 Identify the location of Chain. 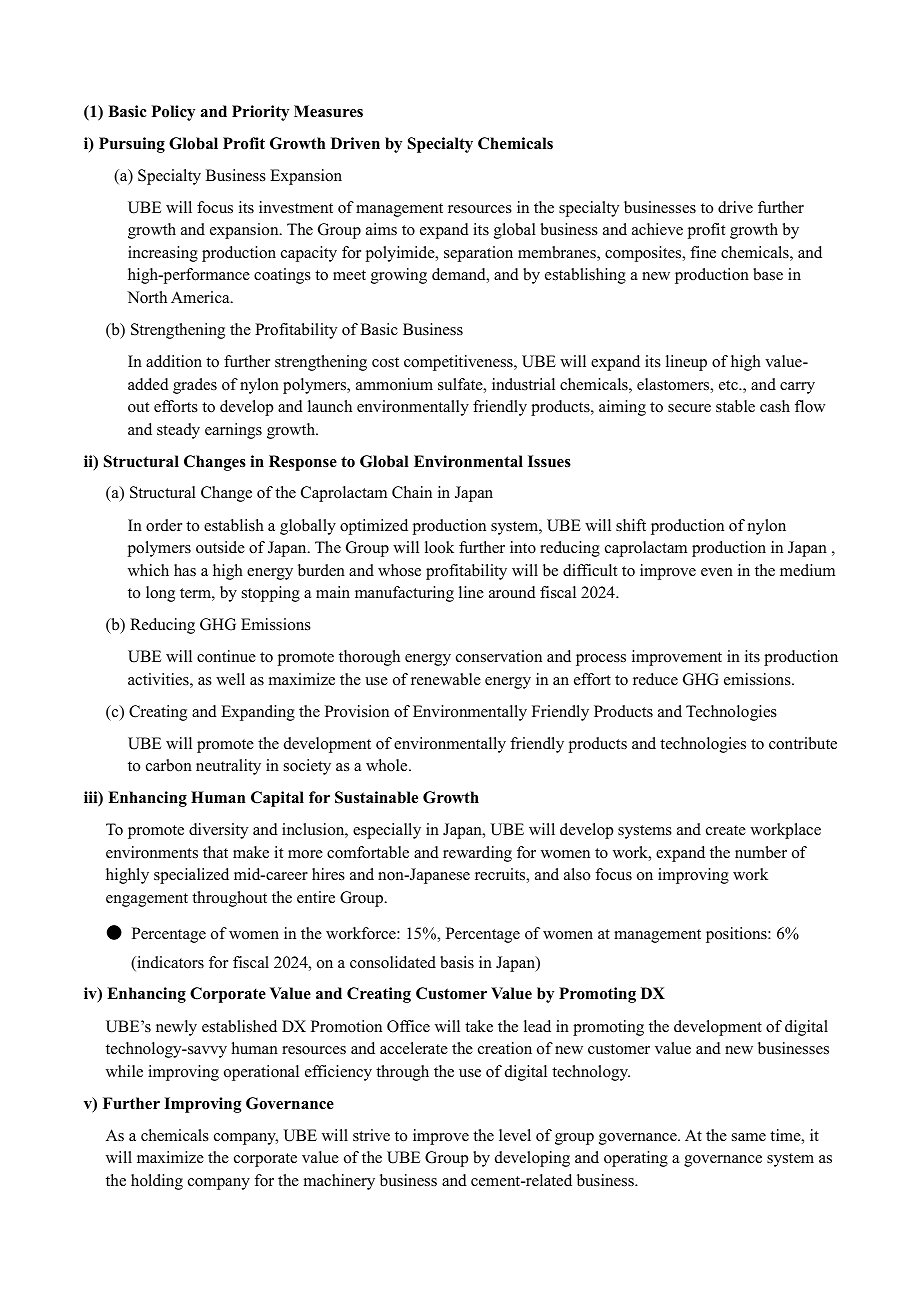
(412, 492).
